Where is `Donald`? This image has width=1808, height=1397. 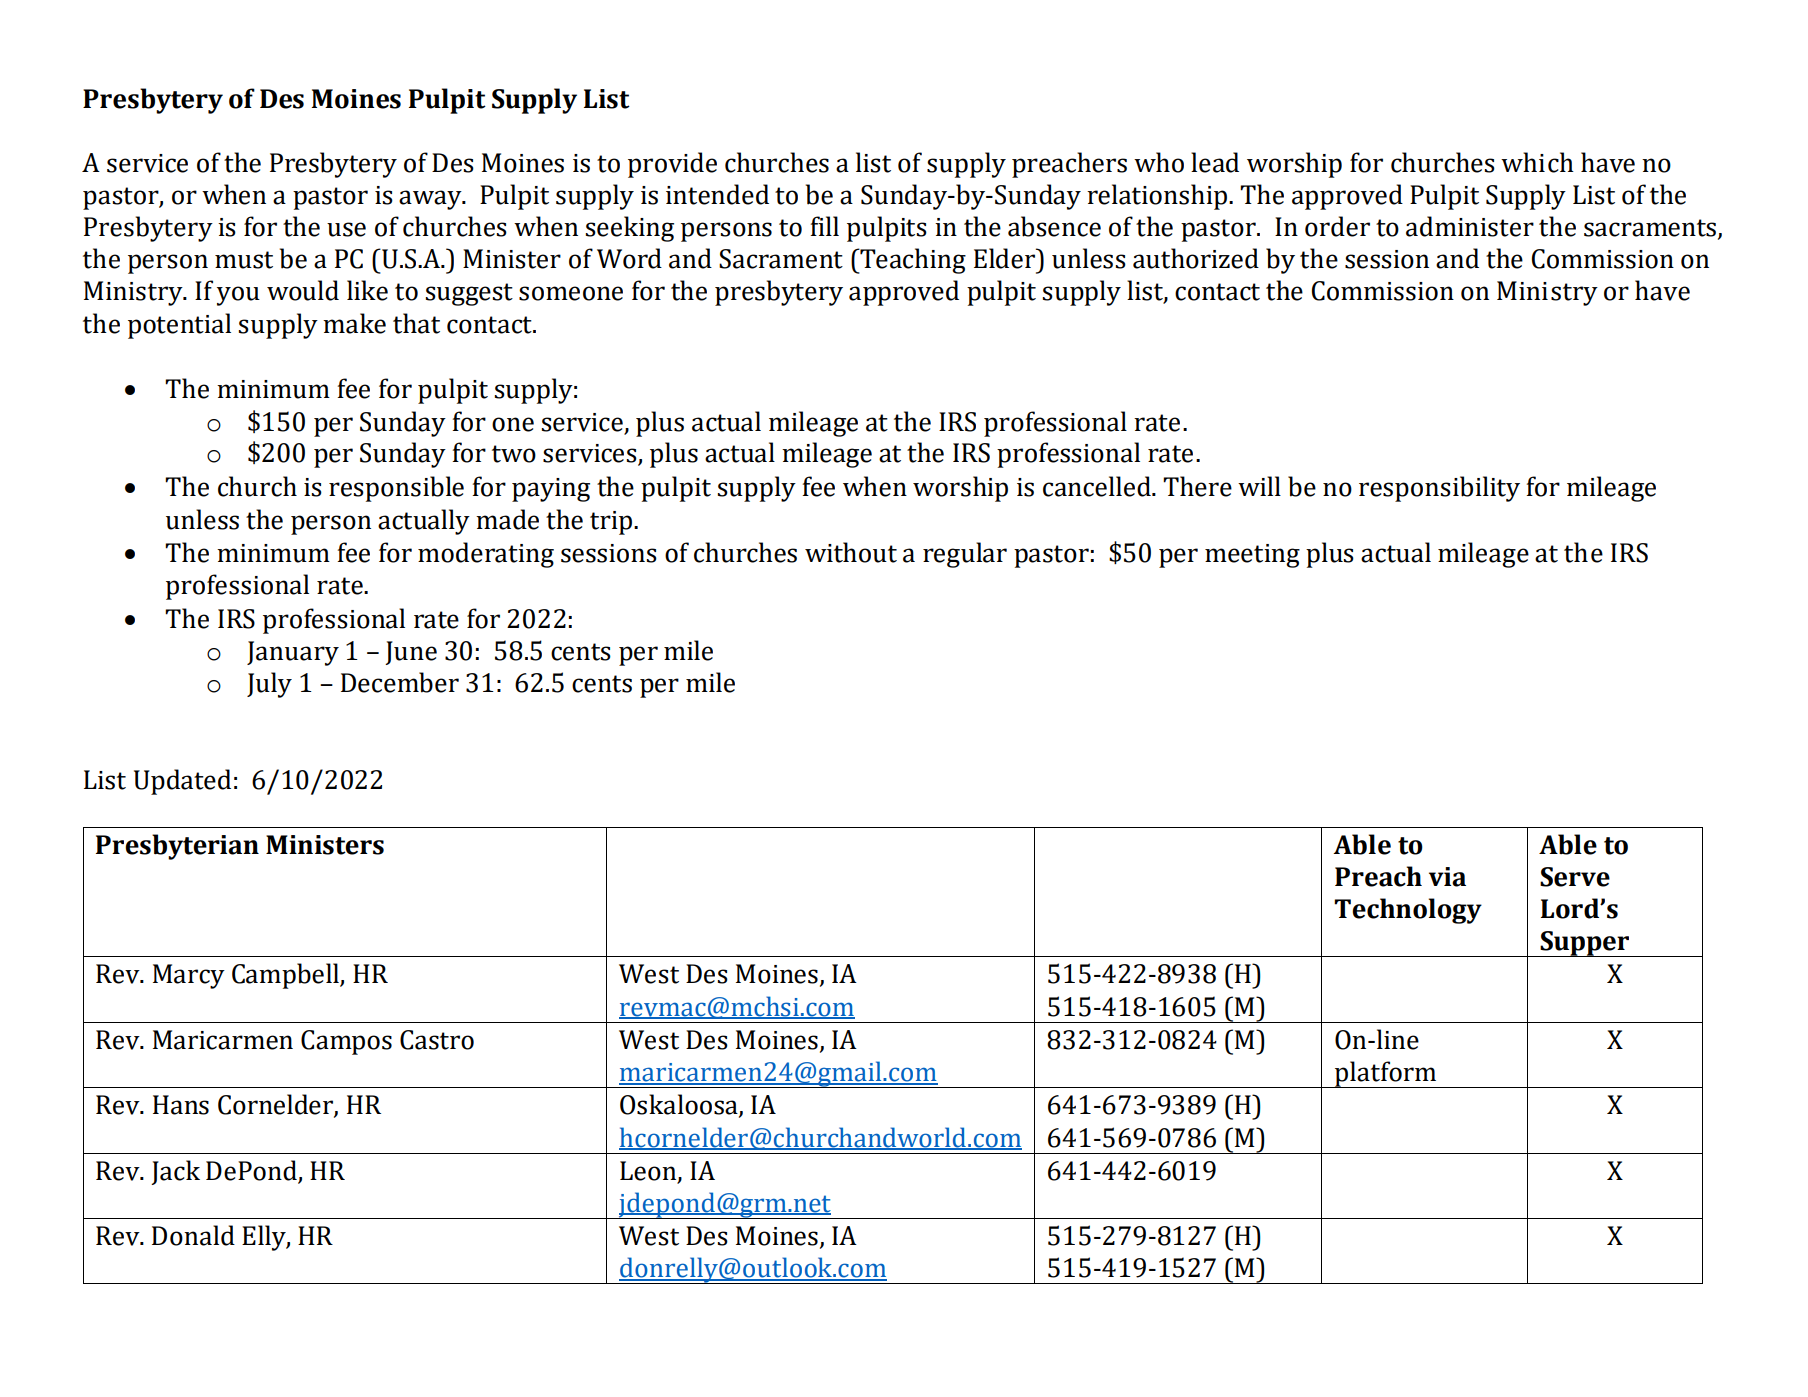 Donald is located at coordinates (193, 1235).
